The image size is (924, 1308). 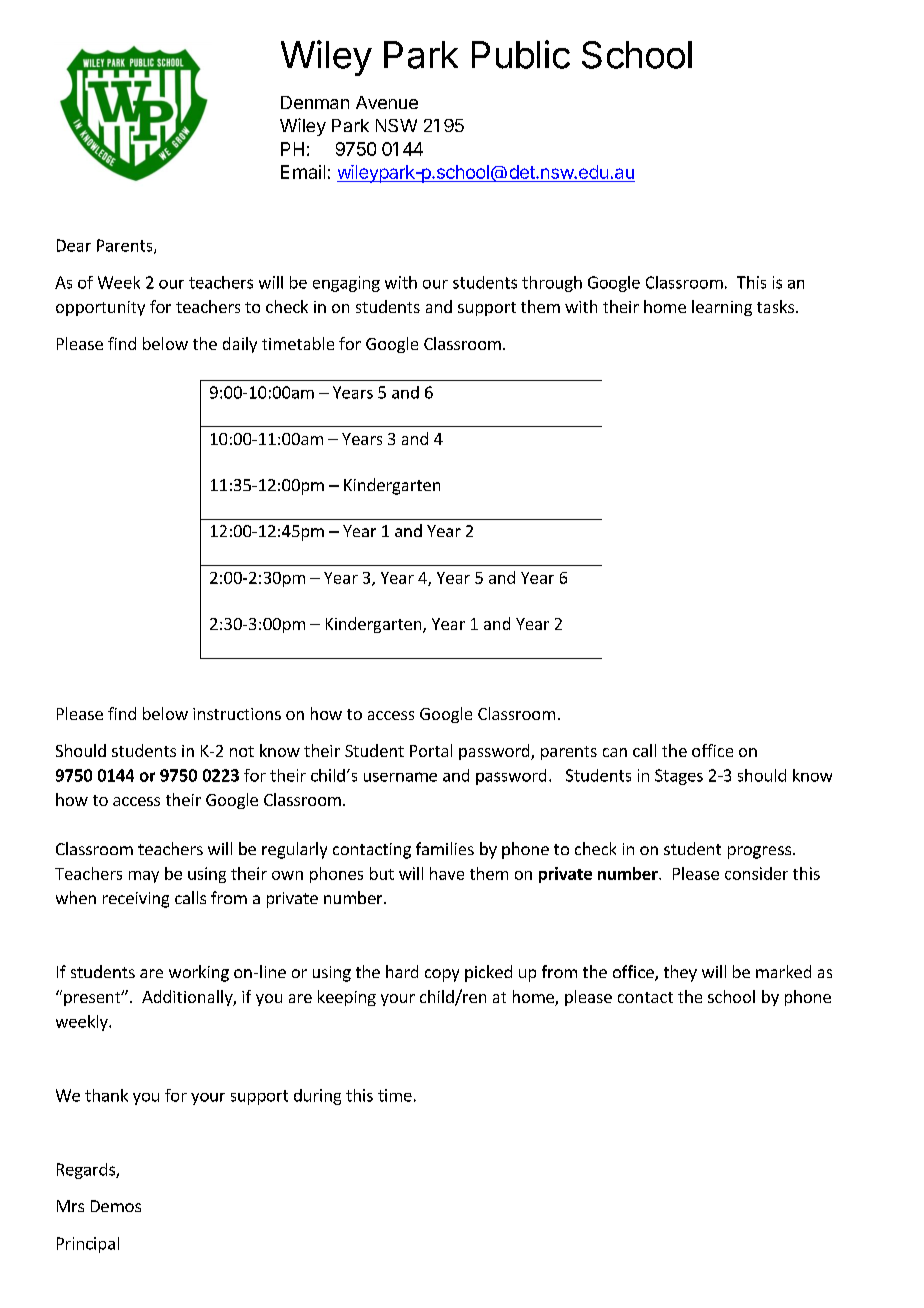 I want to click on Demos, so click(x=116, y=1206).
